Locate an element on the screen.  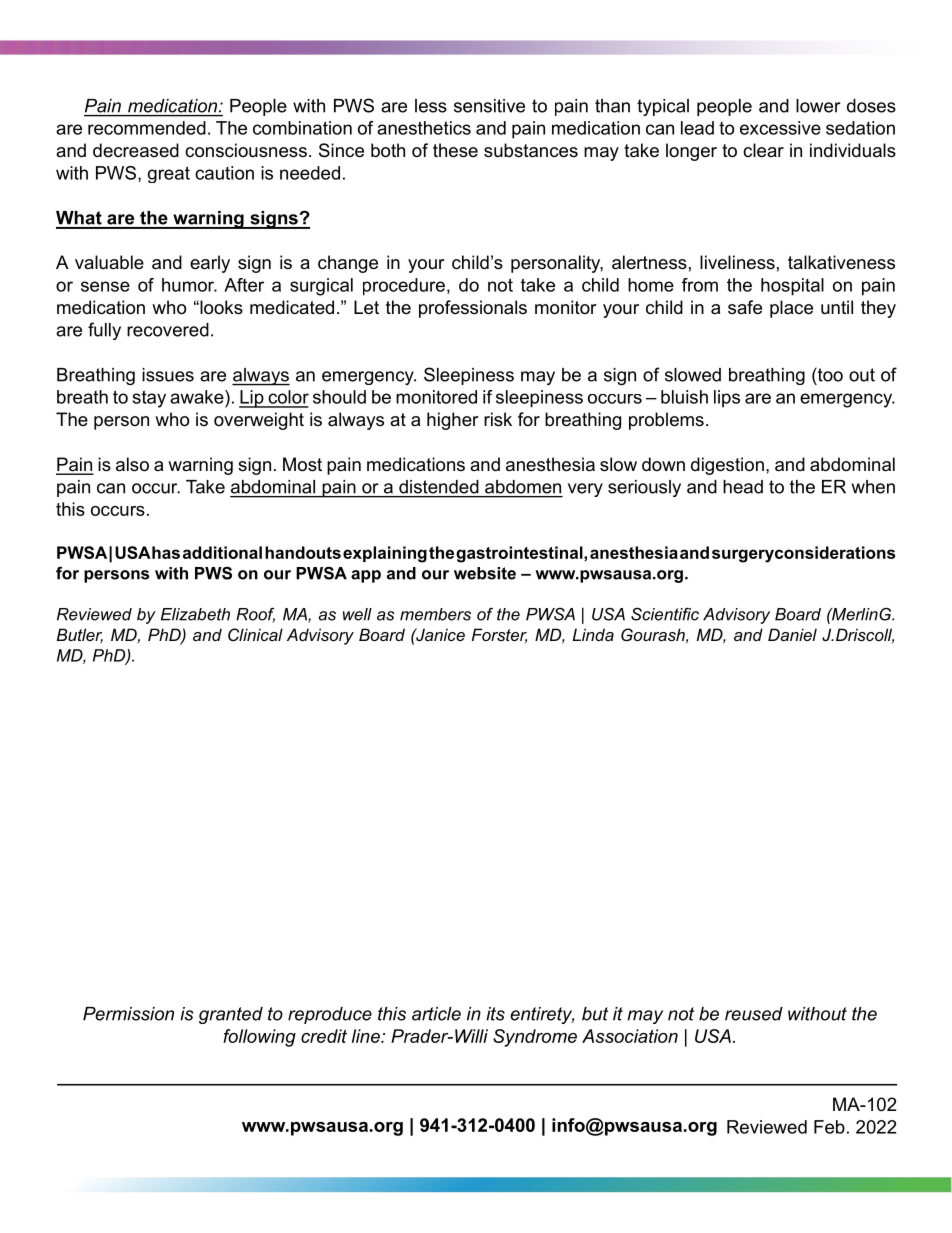
risk is located at coordinates (498, 419).
